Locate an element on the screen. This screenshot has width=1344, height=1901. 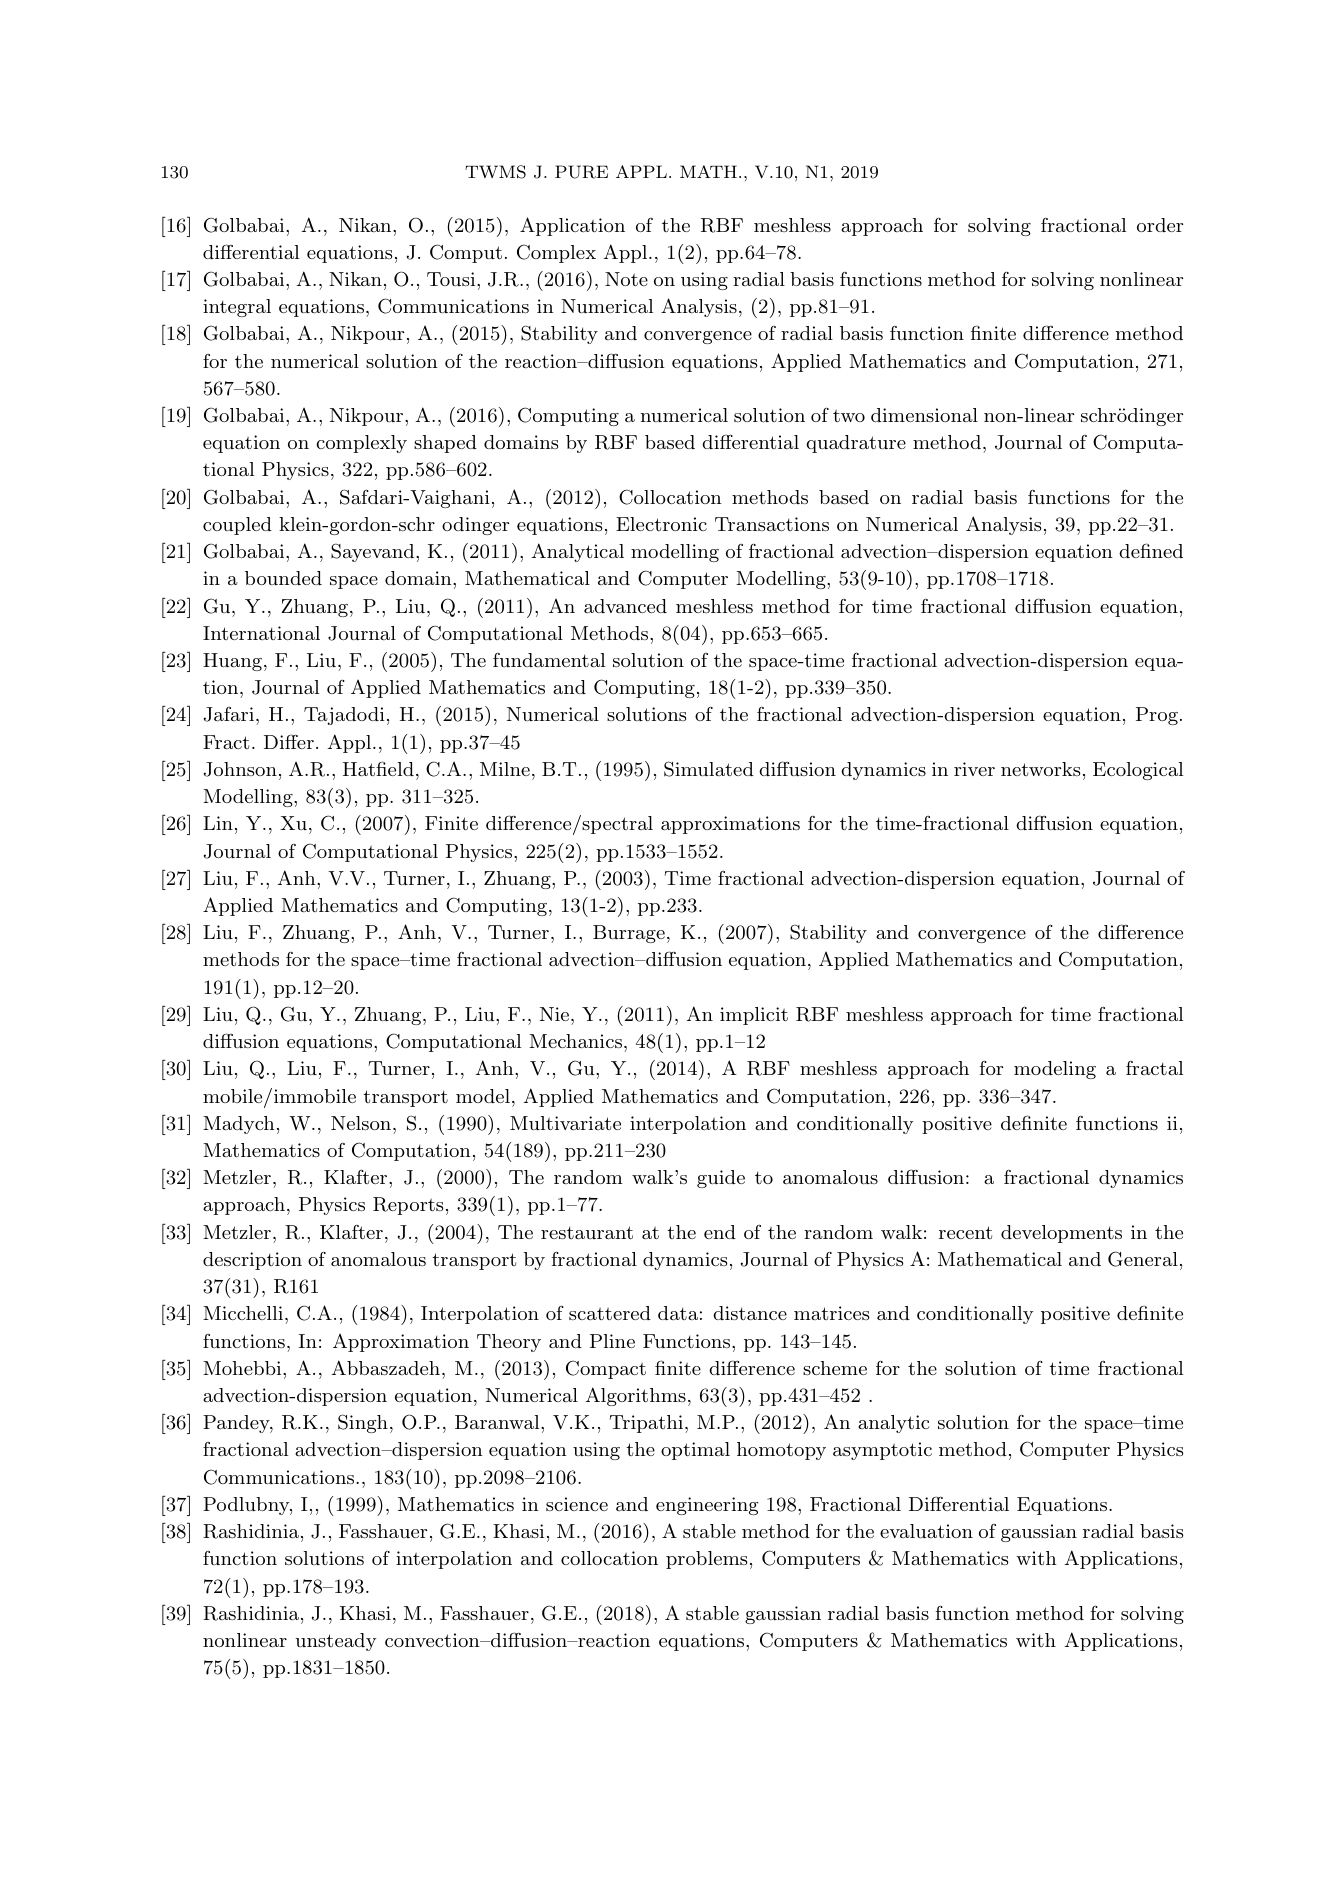
order is located at coordinates (1160, 225).
